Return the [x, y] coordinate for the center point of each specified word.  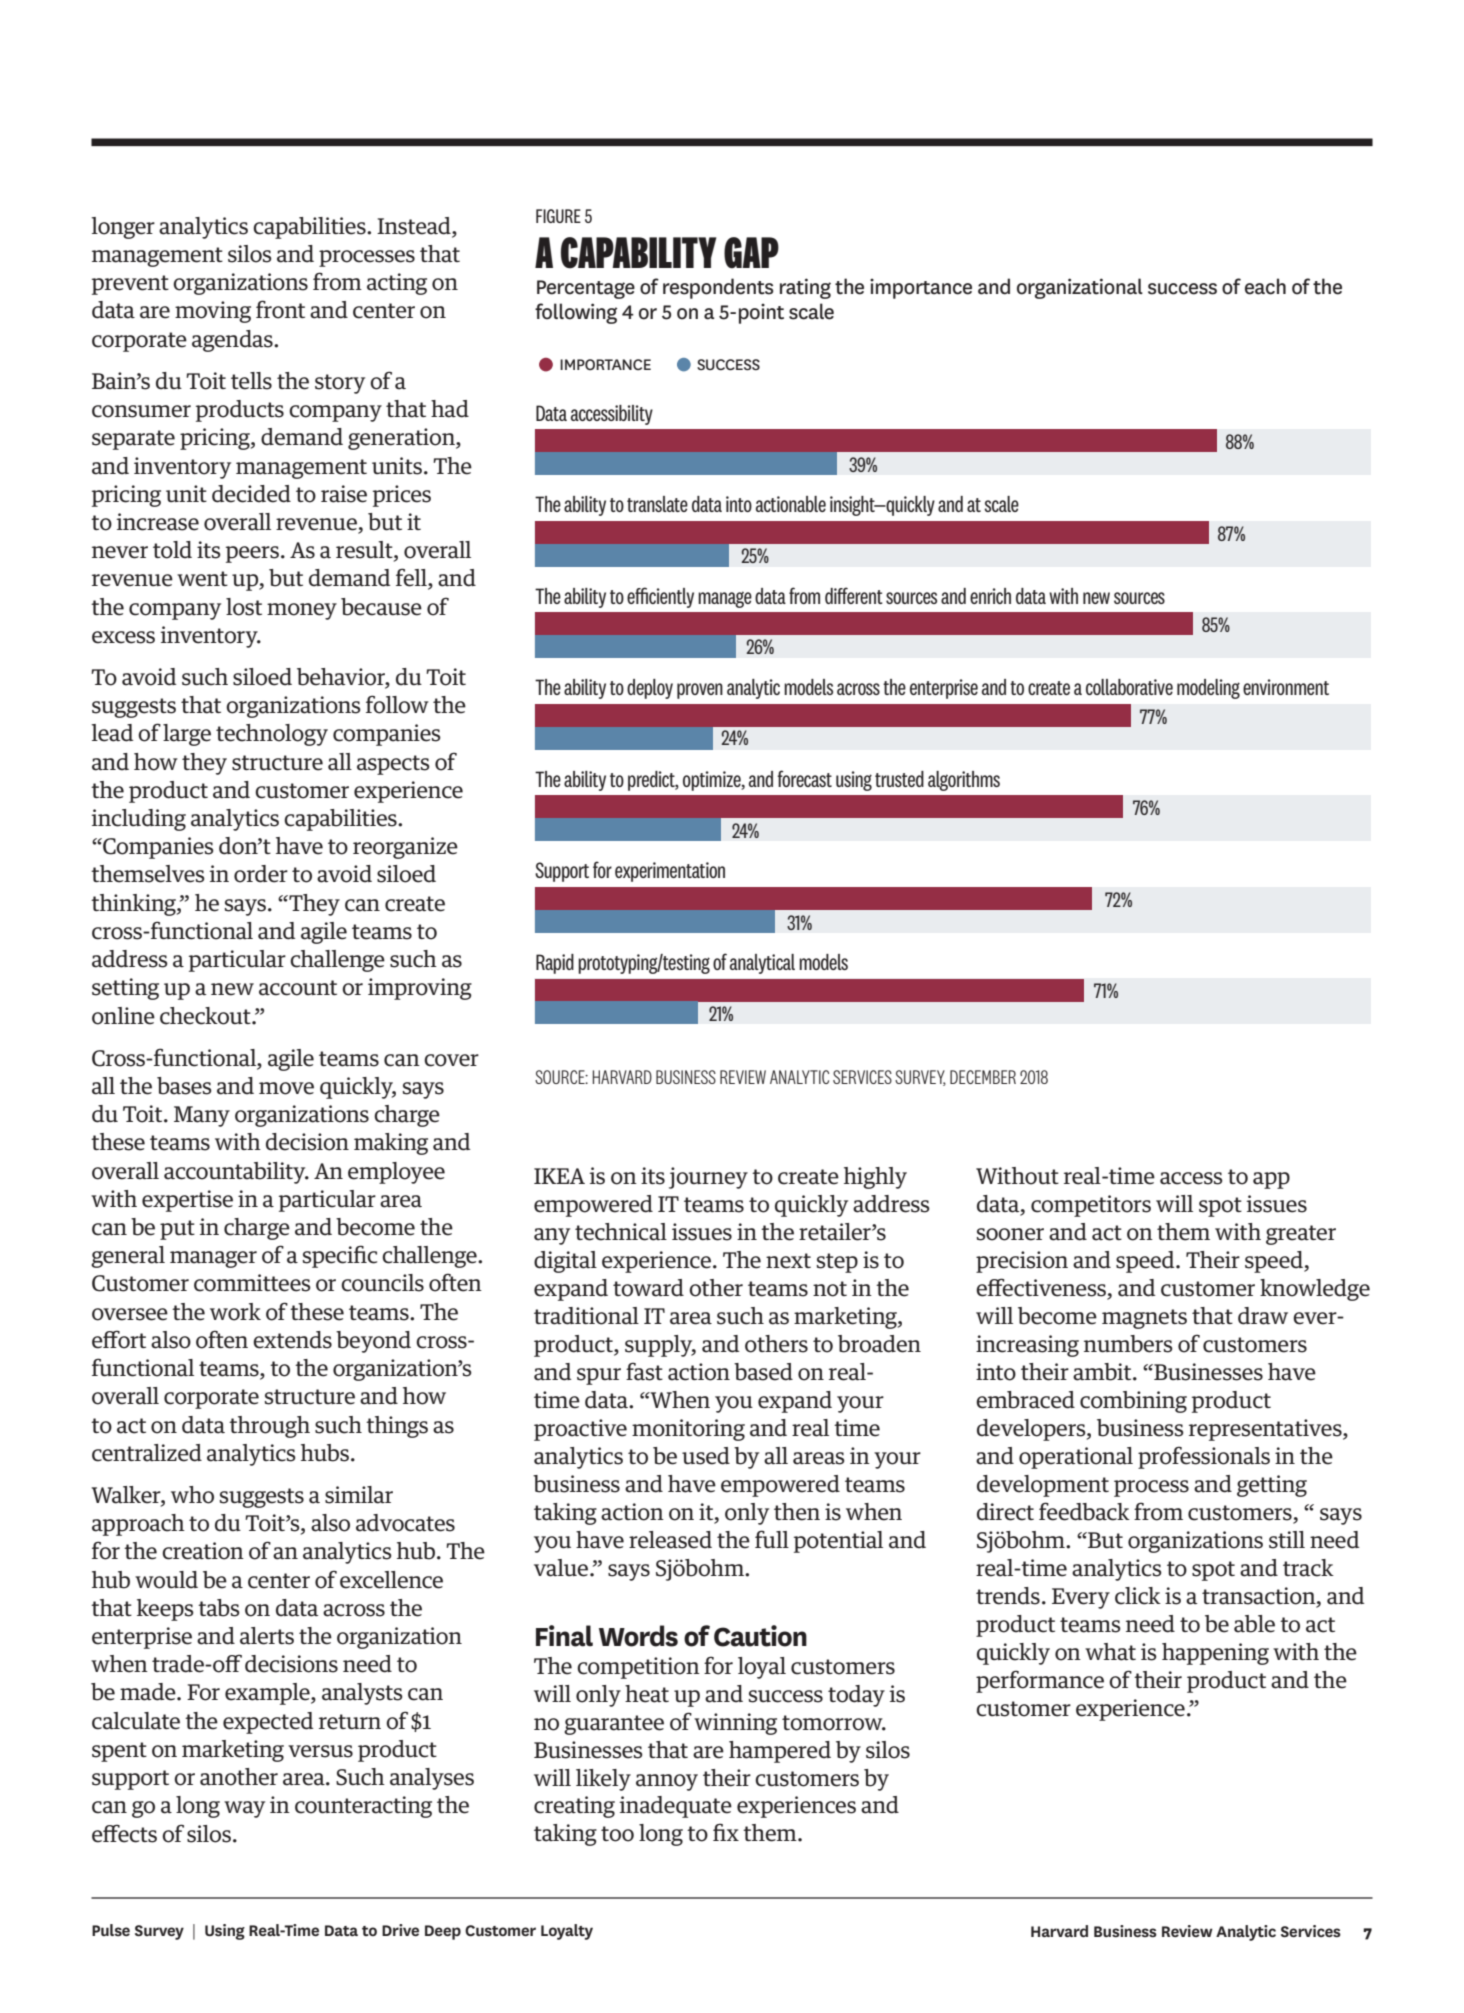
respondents [718, 288]
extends [292, 1340]
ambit [1103, 1372]
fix [726, 1832]
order [261, 874]
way [244, 1809]
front [280, 309]
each [1265, 286]
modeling [1208, 689]
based [763, 1372]
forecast [804, 778]
